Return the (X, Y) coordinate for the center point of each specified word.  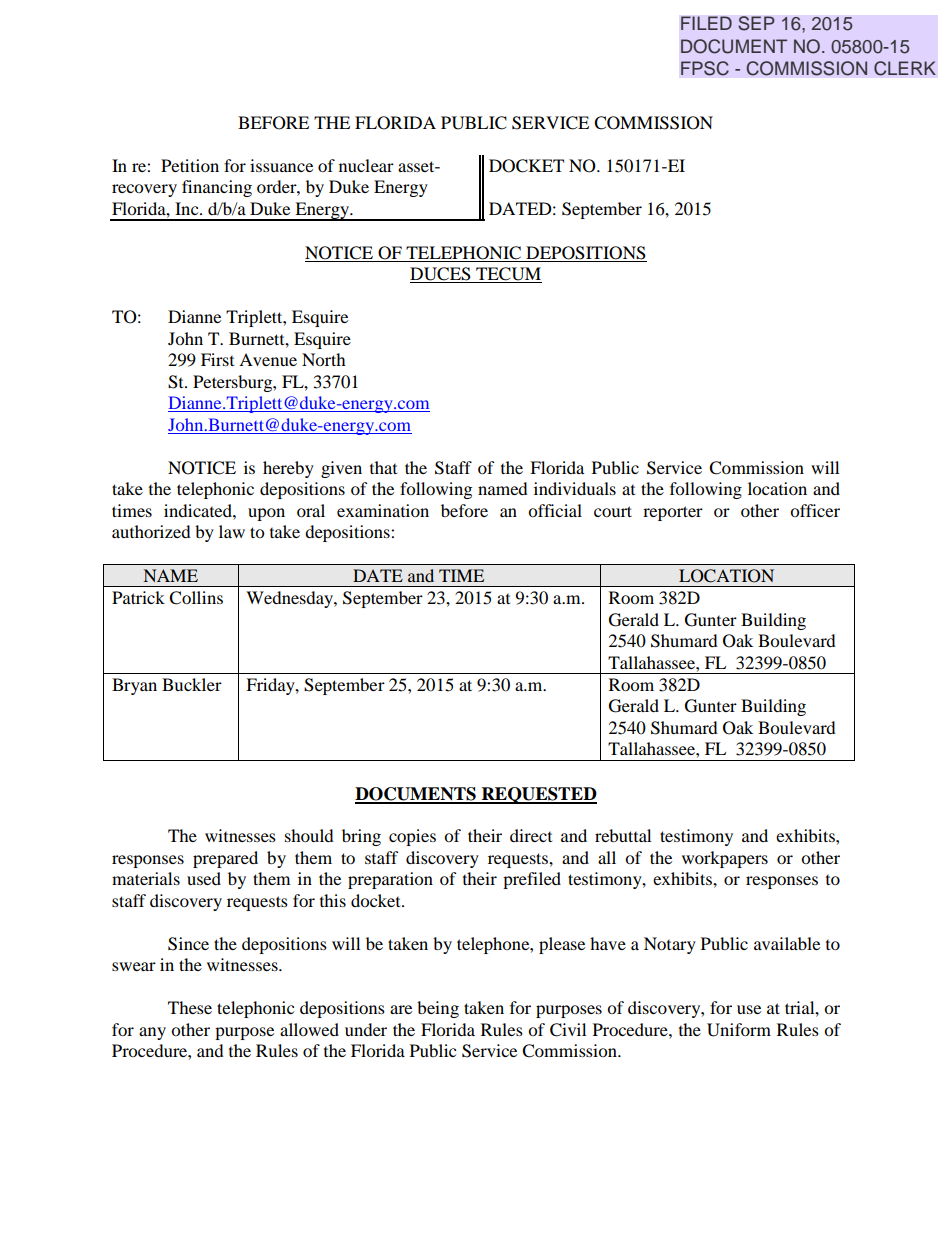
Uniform (739, 1030)
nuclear (366, 165)
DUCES (441, 275)
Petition (190, 165)
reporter (673, 513)
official (555, 510)
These (190, 1007)
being (438, 1009)
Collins (196, 598)
